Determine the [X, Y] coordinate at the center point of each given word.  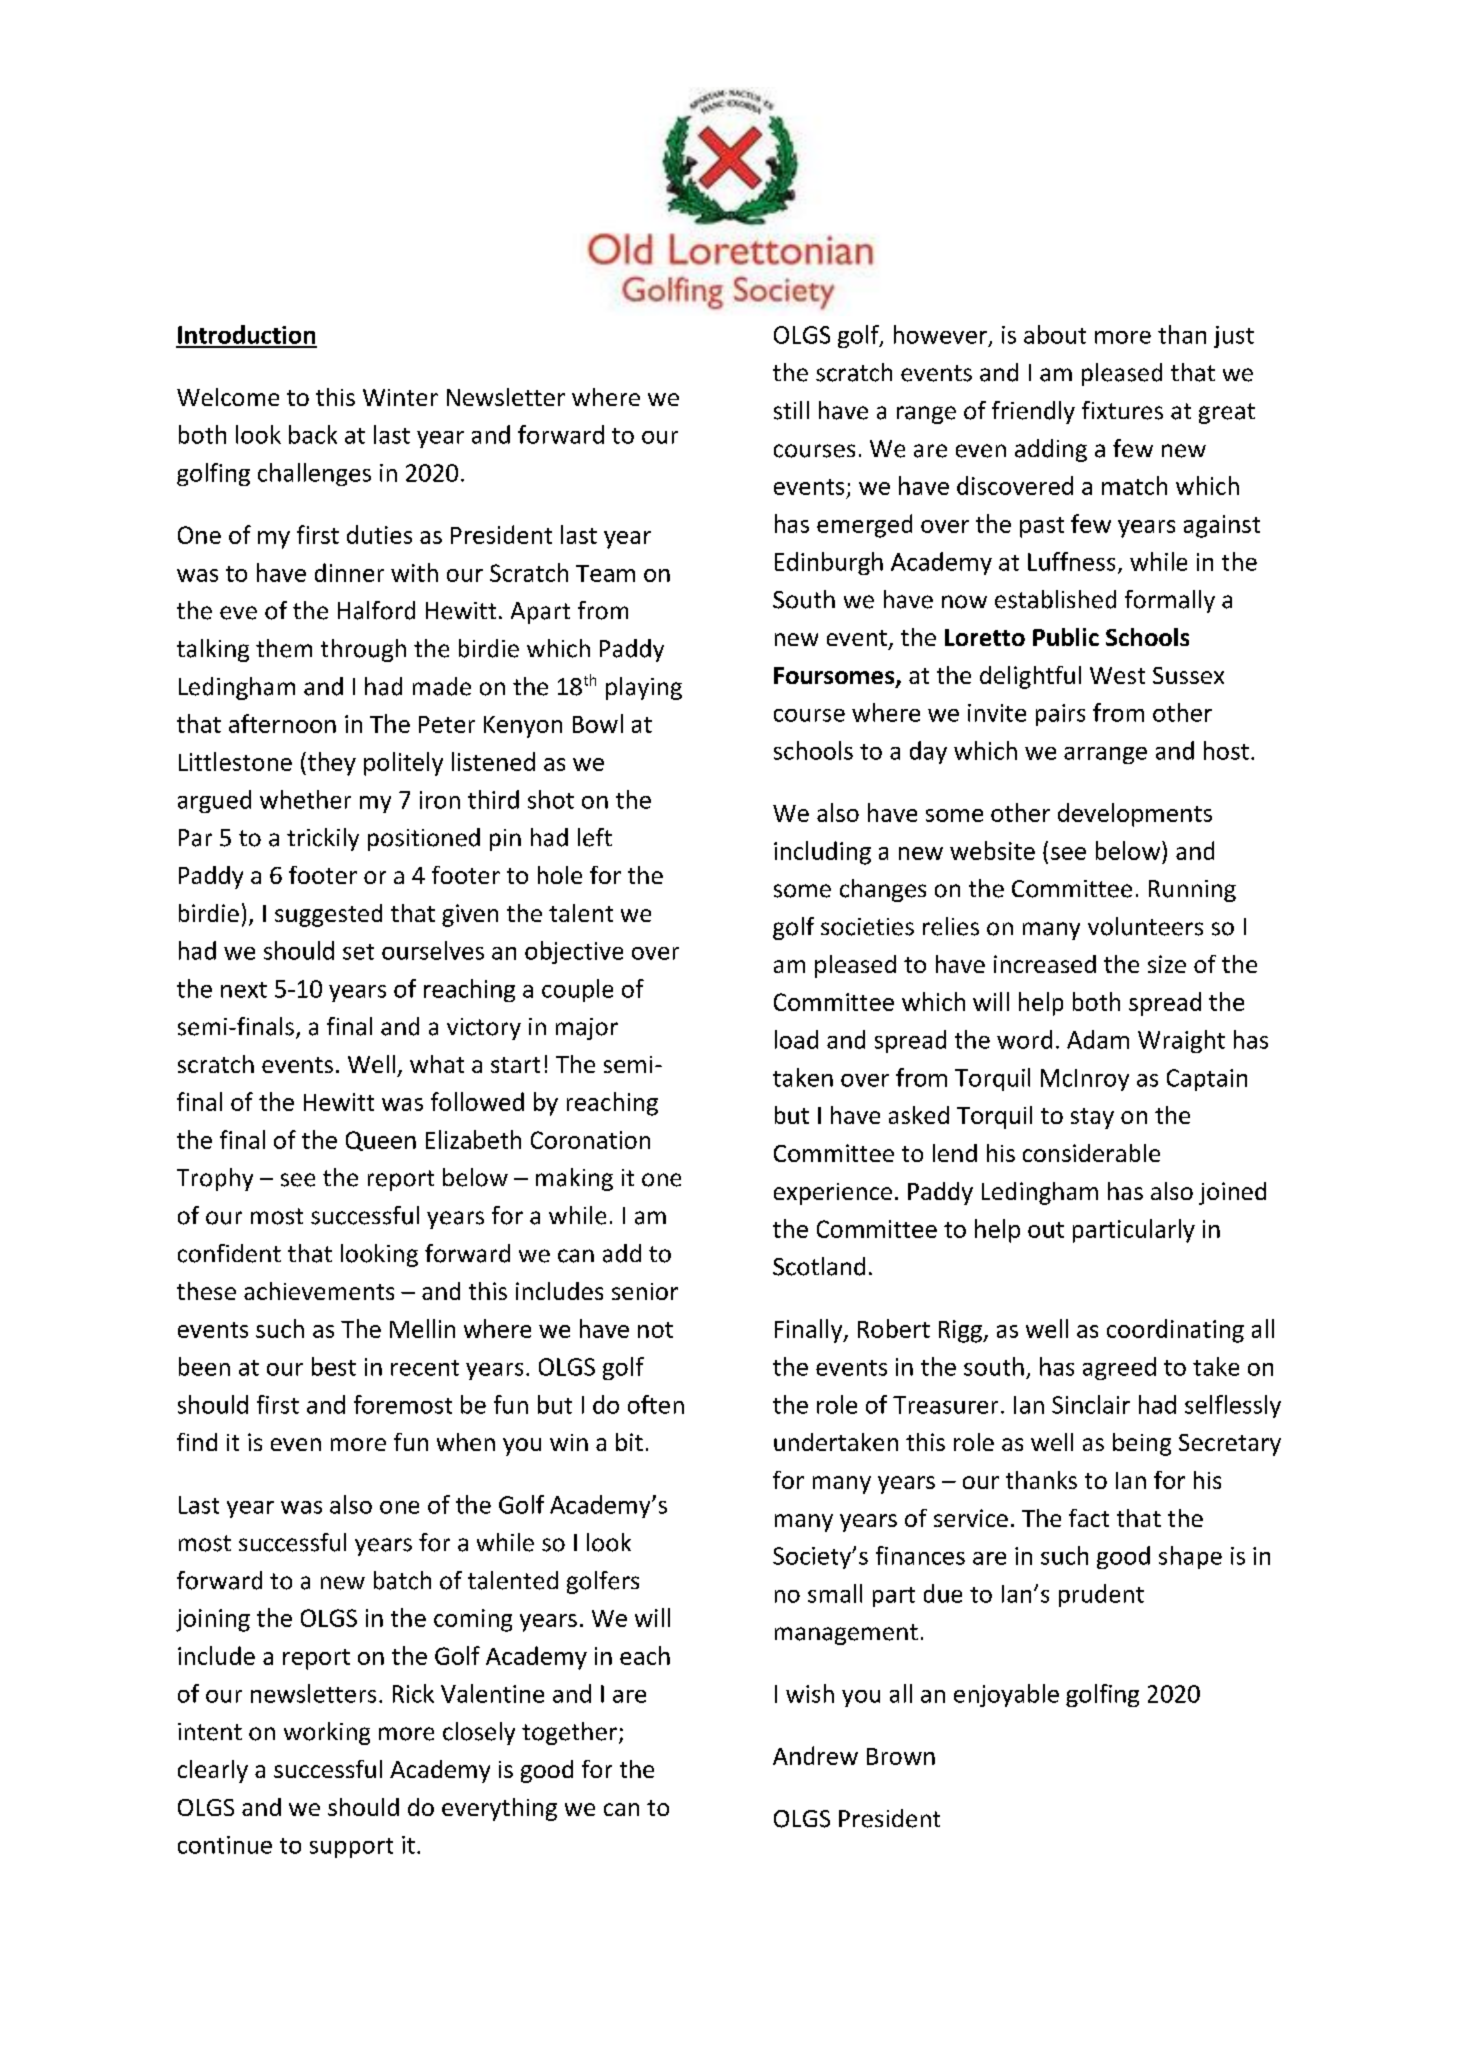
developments [1135, 815]
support [351, 1848]
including [822, 853]
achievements [319, 1291]
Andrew [815, 1755]
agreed [1119, 1368]
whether [305, 799]
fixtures [1122, 410]
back [313, 434]
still [791, 410]
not [655, 1330]
